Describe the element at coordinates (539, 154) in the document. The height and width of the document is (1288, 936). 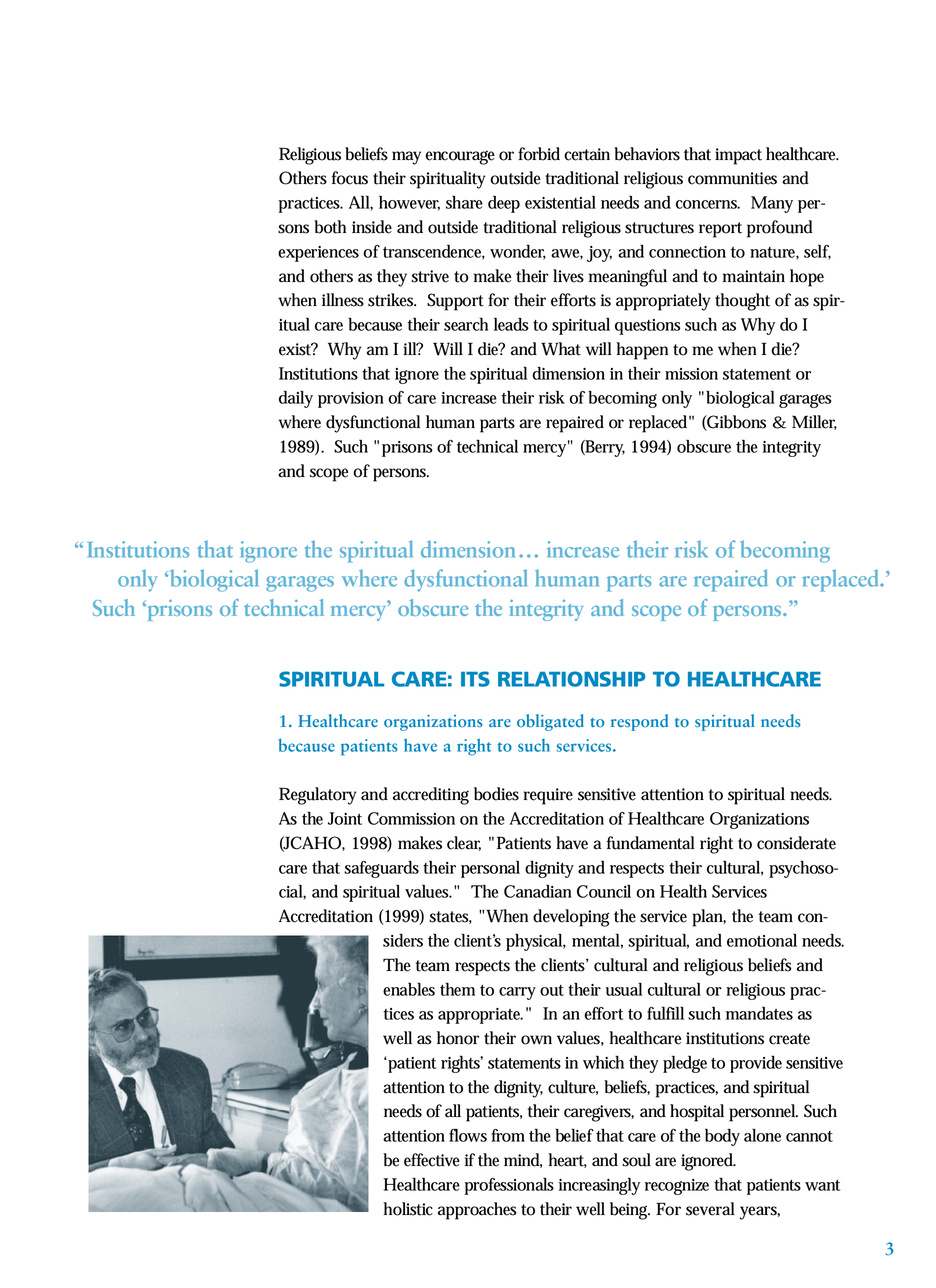
I see `forbid` at that location.
